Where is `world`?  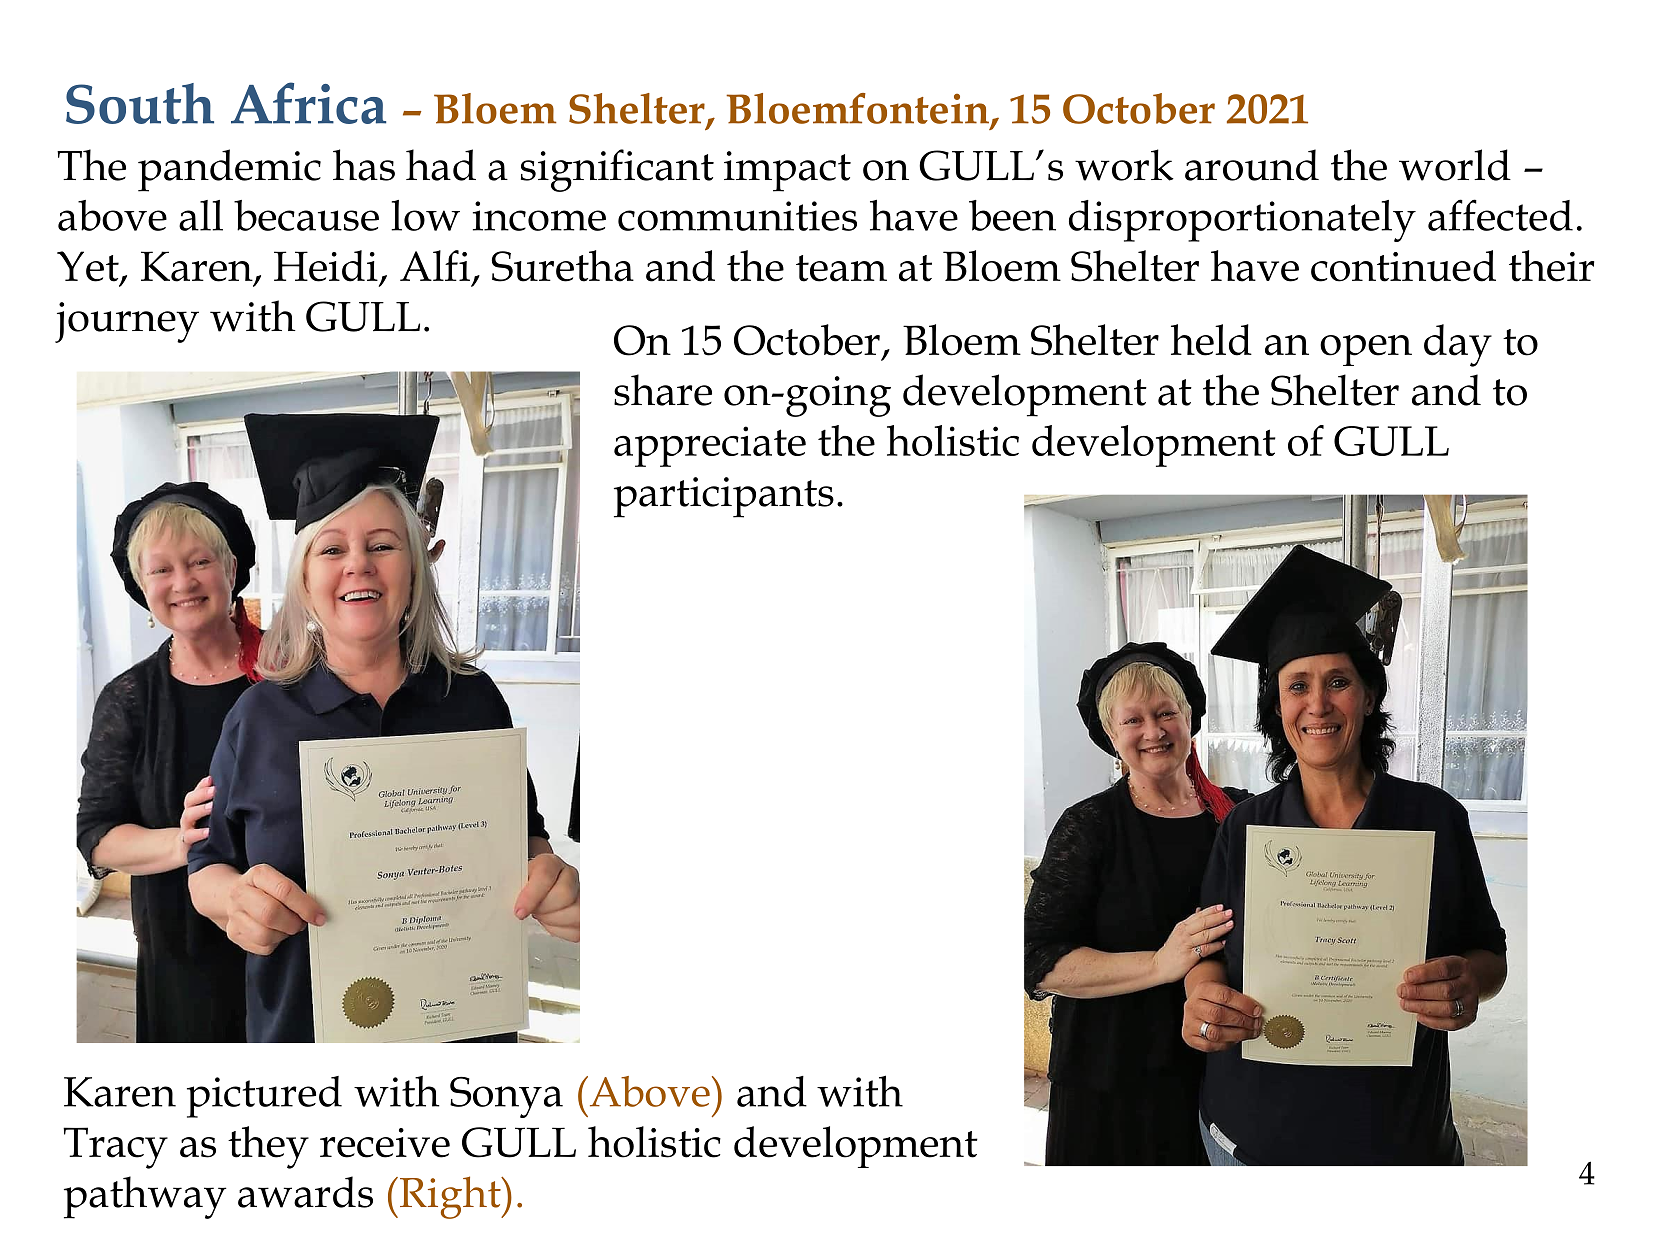 world is located at coordinates (1455, 165).
